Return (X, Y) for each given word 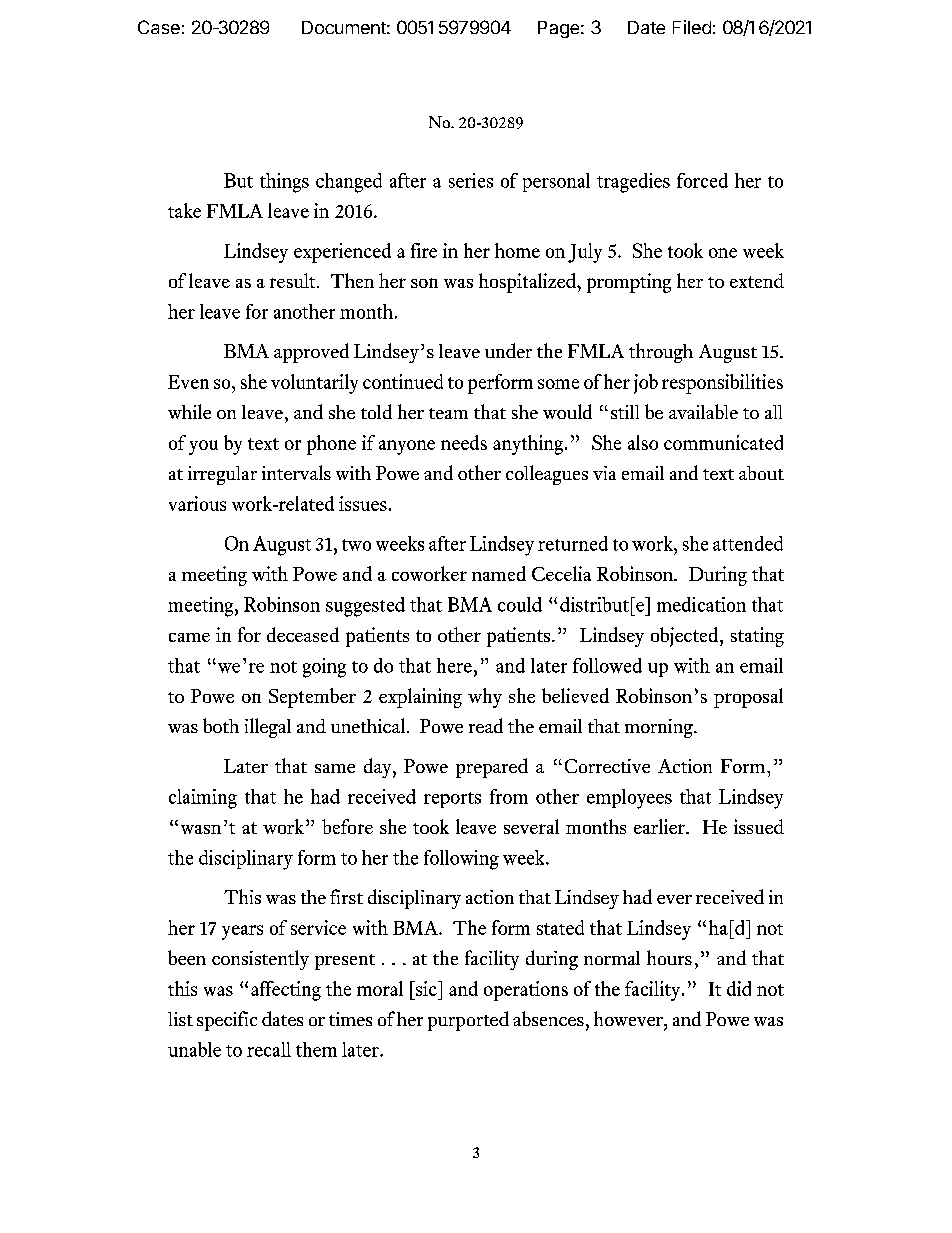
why (485, 698)
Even (188, 382)
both (221, 725)
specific (227, 1021)
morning (660, 728)
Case (159, 27)
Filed (692, 27)
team (448, 413)
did (739, 988)
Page (558, 29)
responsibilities (722, 384)
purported (468, 1021)
